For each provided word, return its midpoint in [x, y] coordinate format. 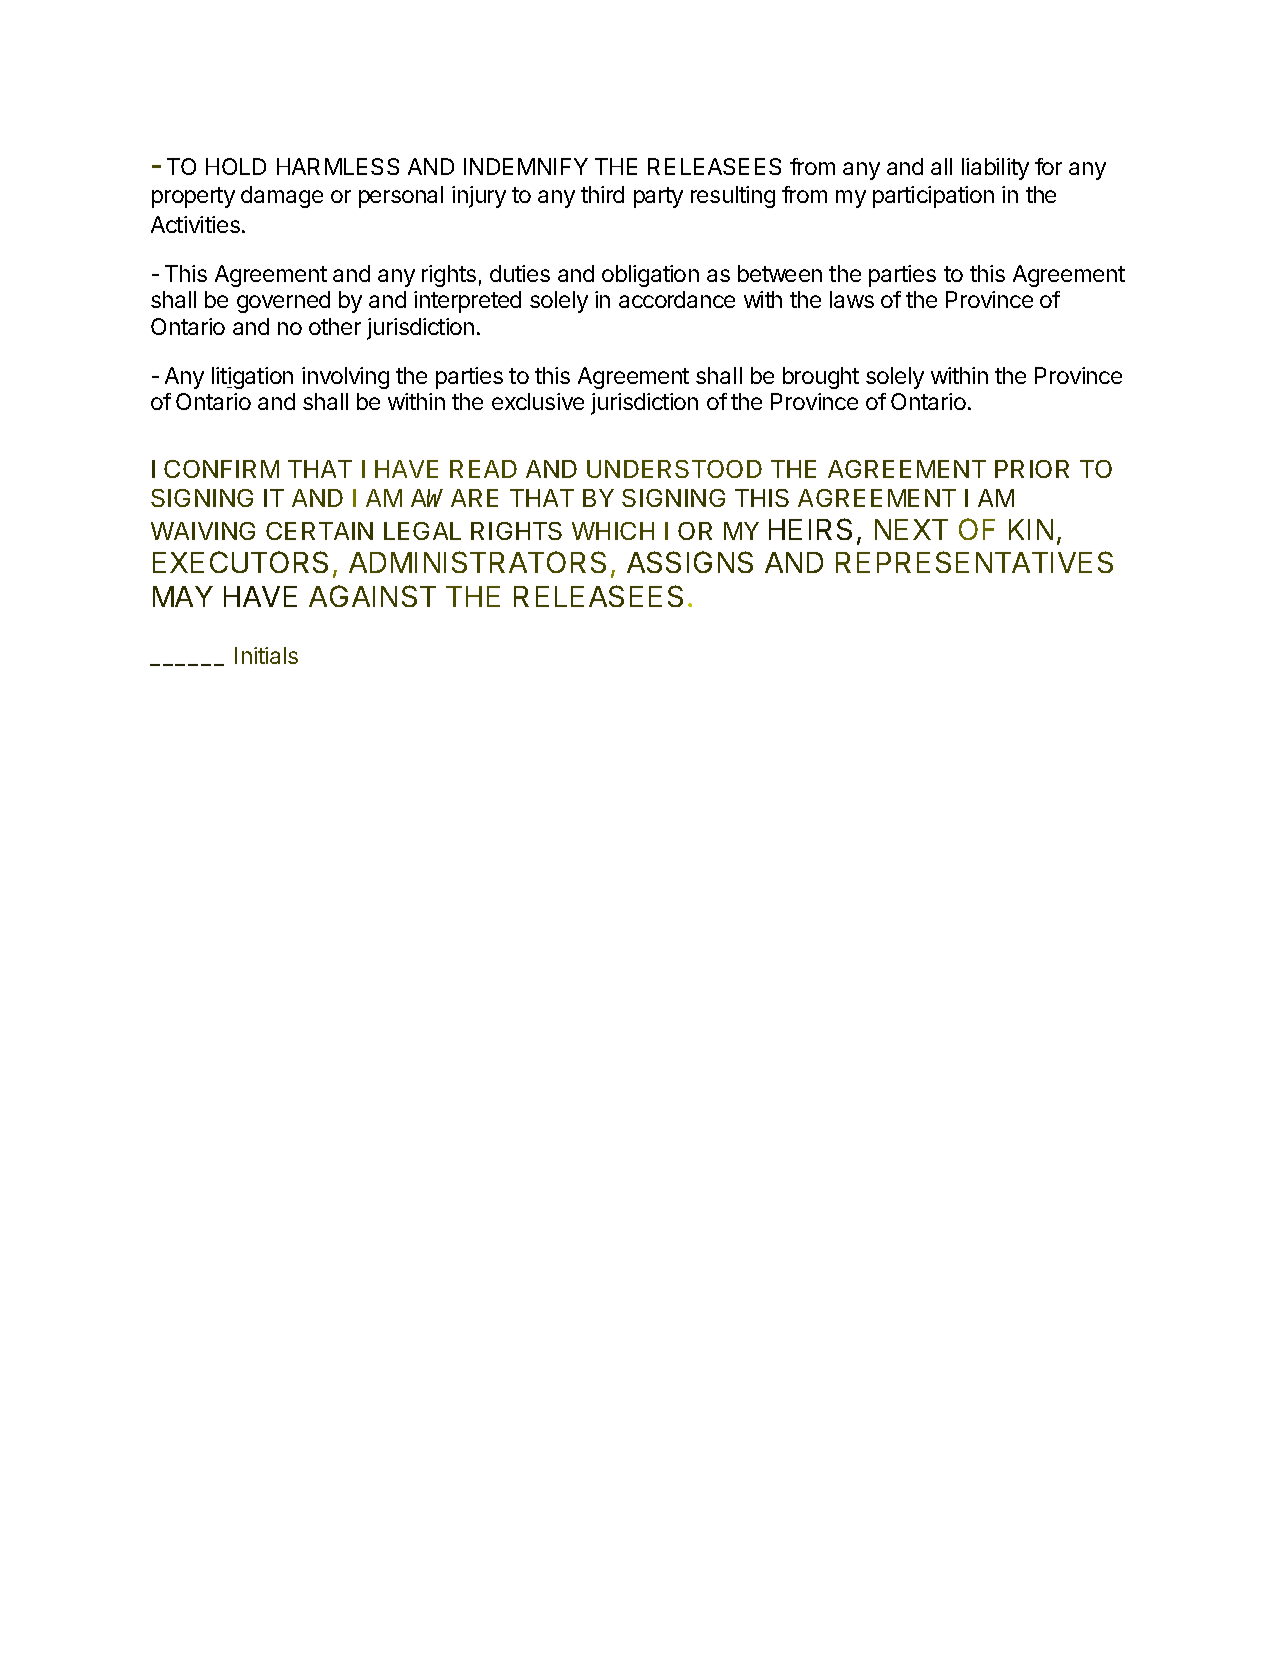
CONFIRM [221, 469]
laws [852, 299]
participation [933, 197]
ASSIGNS [690, 562]
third [602, 194]
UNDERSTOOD [674, 469]
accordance [677, 299]
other [335, 326]
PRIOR [1032, 469]
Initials [266, 655]
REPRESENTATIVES [974, 562]
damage [282, 197]
